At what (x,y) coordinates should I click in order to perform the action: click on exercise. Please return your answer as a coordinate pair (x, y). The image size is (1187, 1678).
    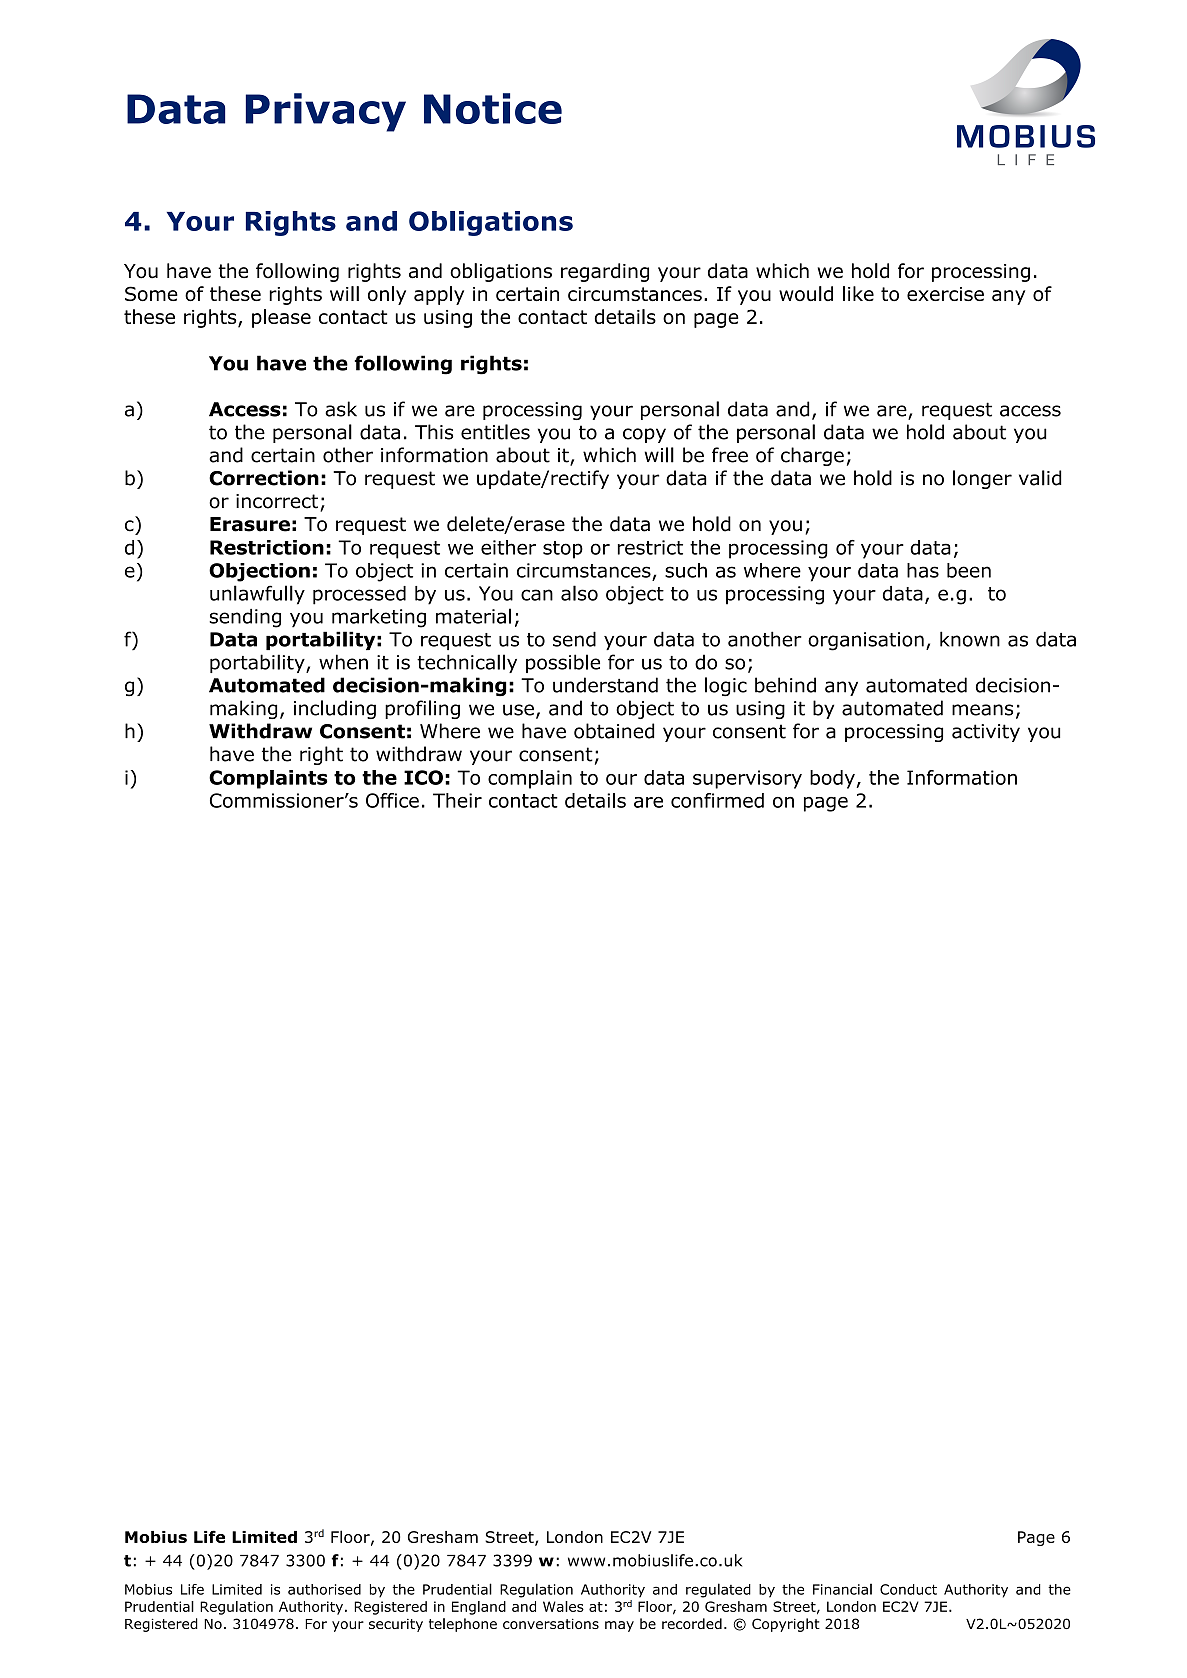
    Looking at the image, I should click on (945, 294).
